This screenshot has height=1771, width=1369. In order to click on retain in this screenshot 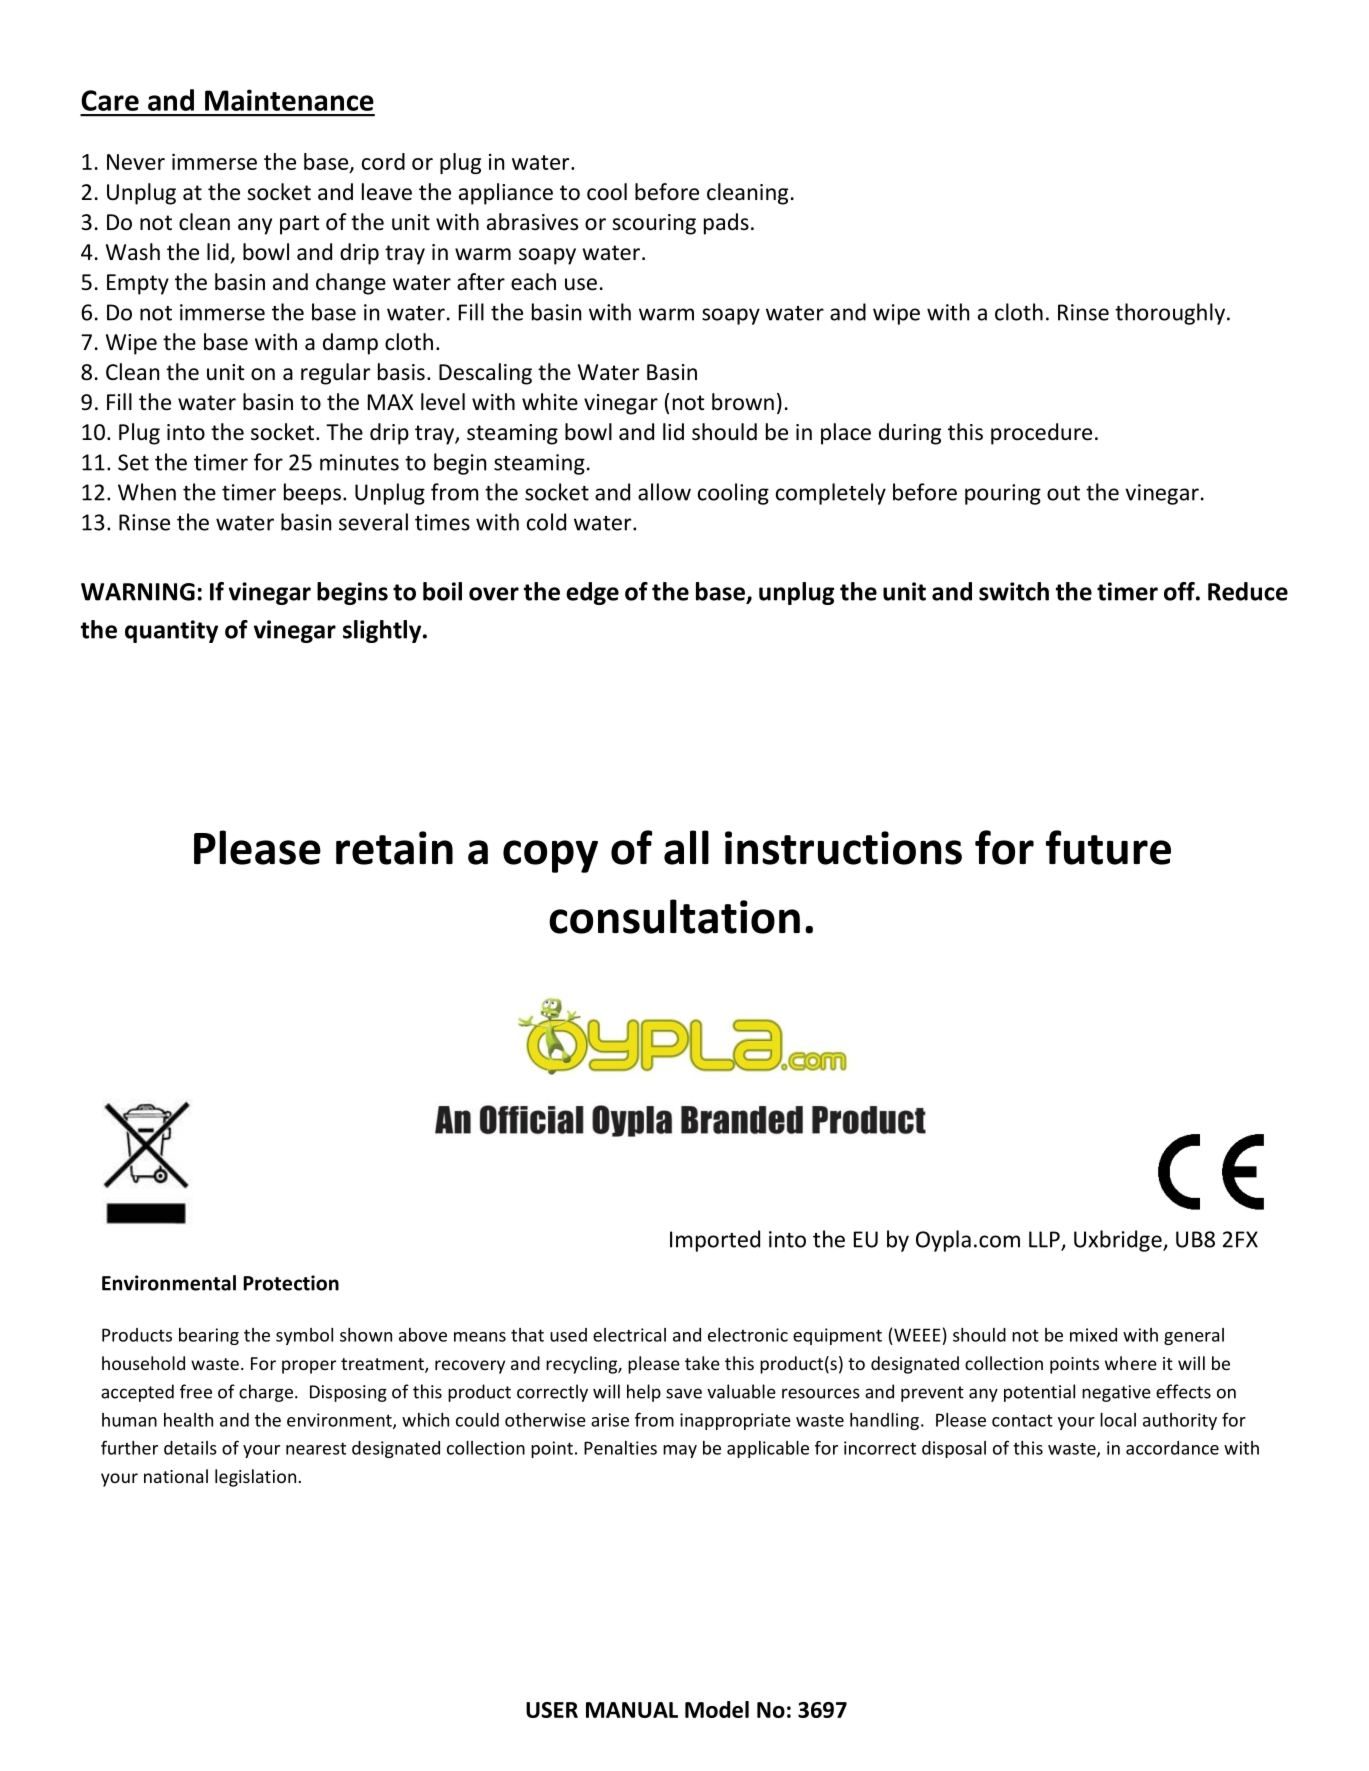, I will do `click(394, 848)`.
